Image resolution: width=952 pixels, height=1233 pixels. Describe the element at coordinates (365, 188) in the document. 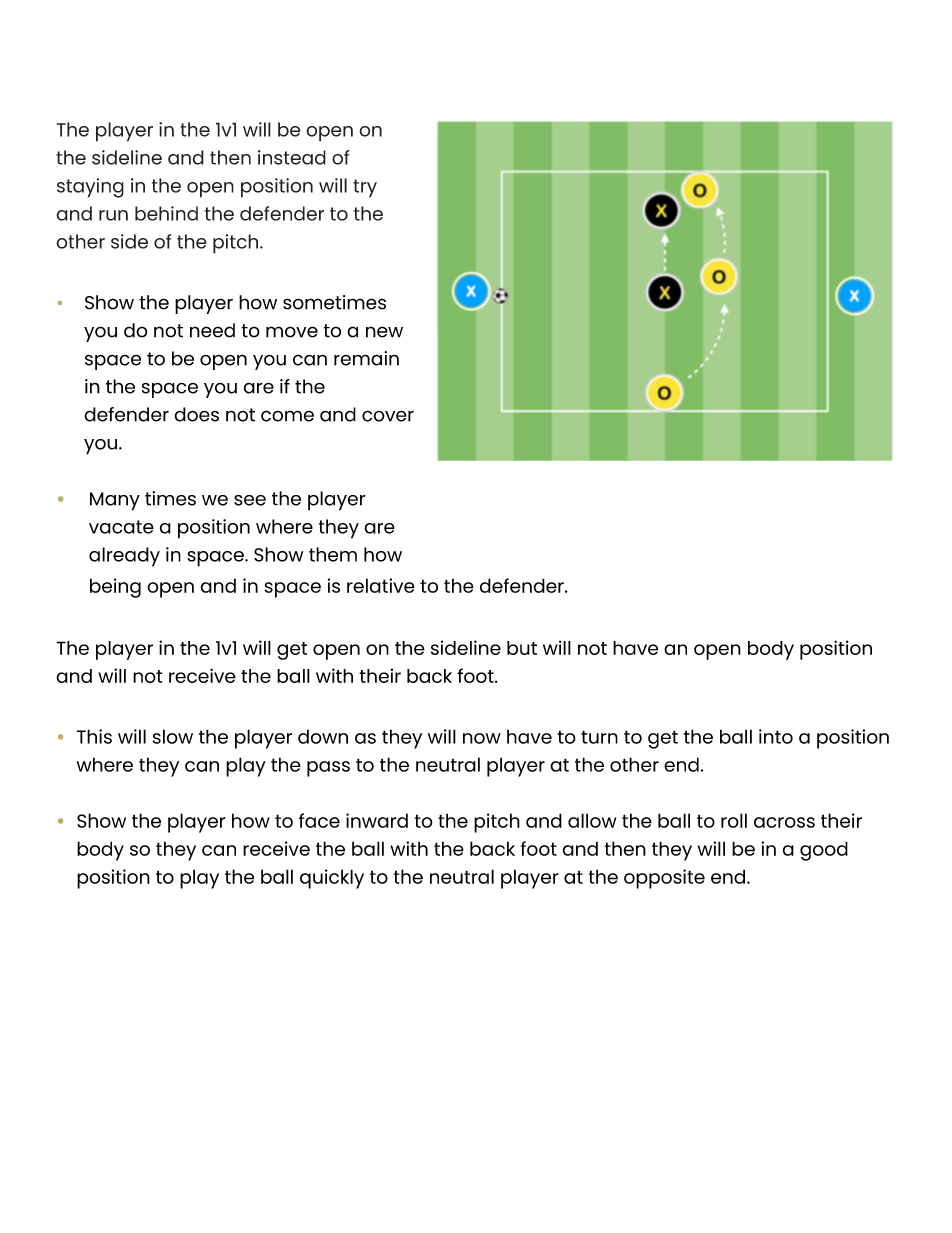

I see `try` at that location.
